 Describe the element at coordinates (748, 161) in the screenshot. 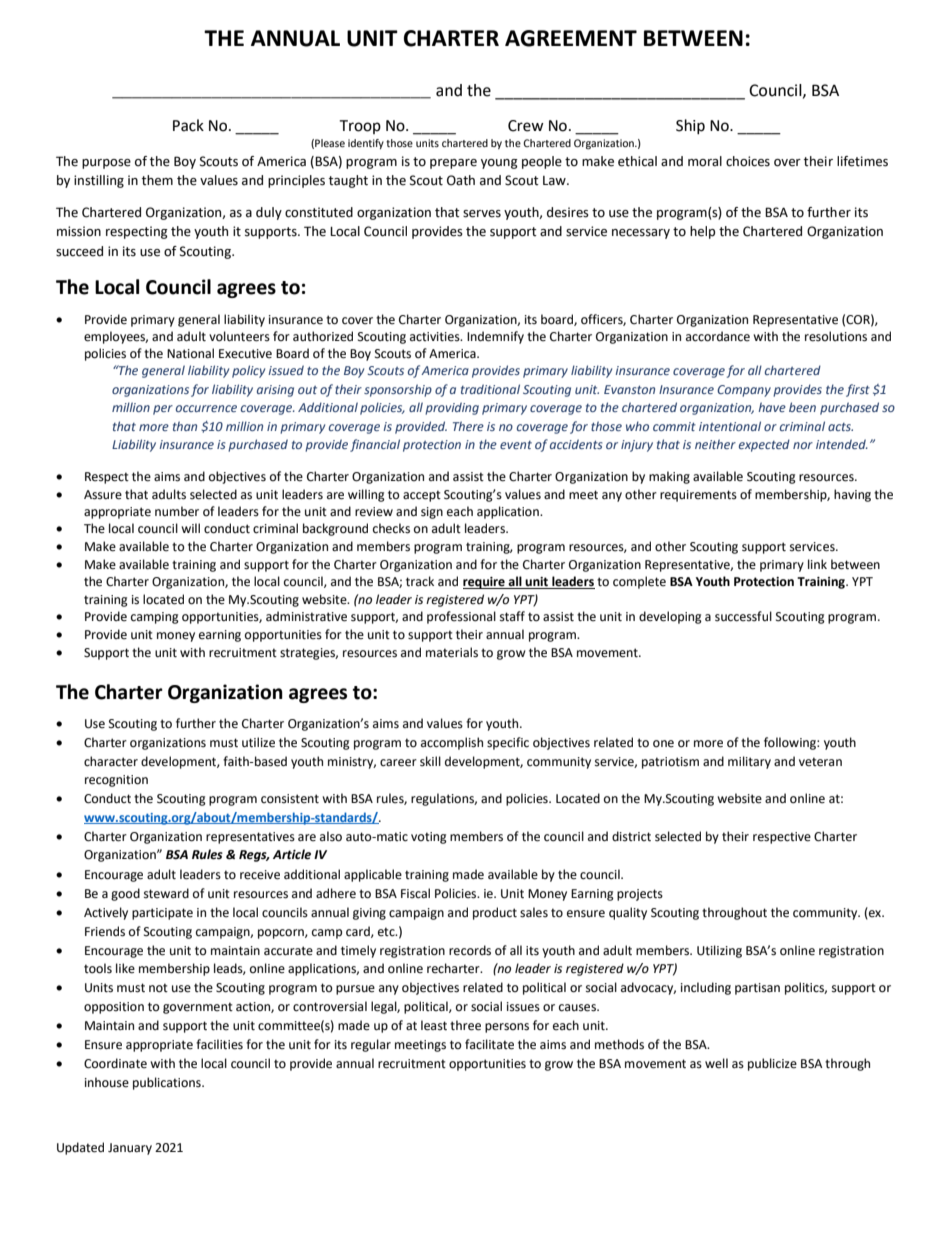

I see `choices` at that location.
